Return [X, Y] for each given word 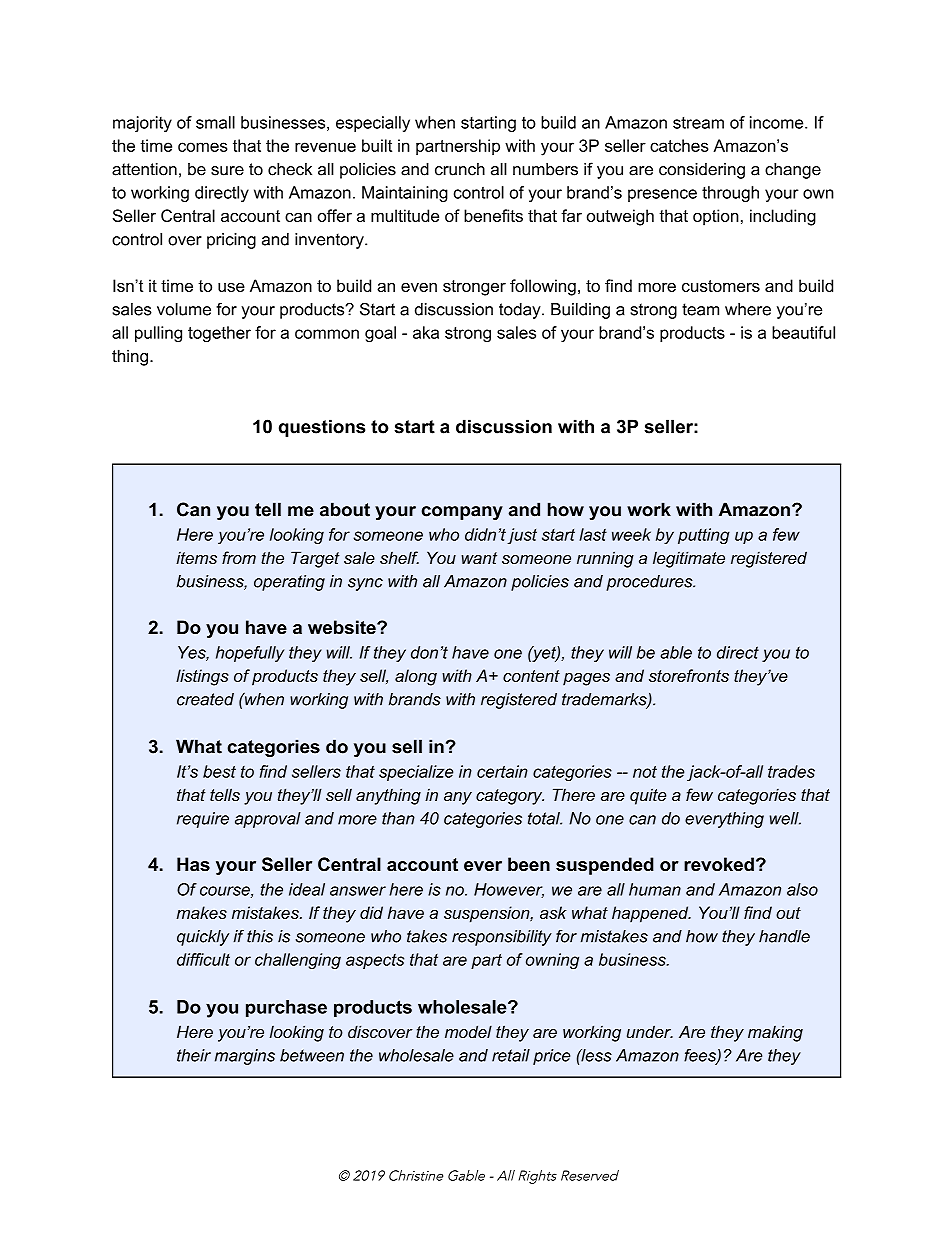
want [479, 558]
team [700, 309]
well [785, 818]
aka [426, 332]
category [510, 797]
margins [245, 1057]
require [203, 820]
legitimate [689, 559]
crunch [460, 169]
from [239, 557]
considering [702, 171]
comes [203, 147]
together [219, 334]
